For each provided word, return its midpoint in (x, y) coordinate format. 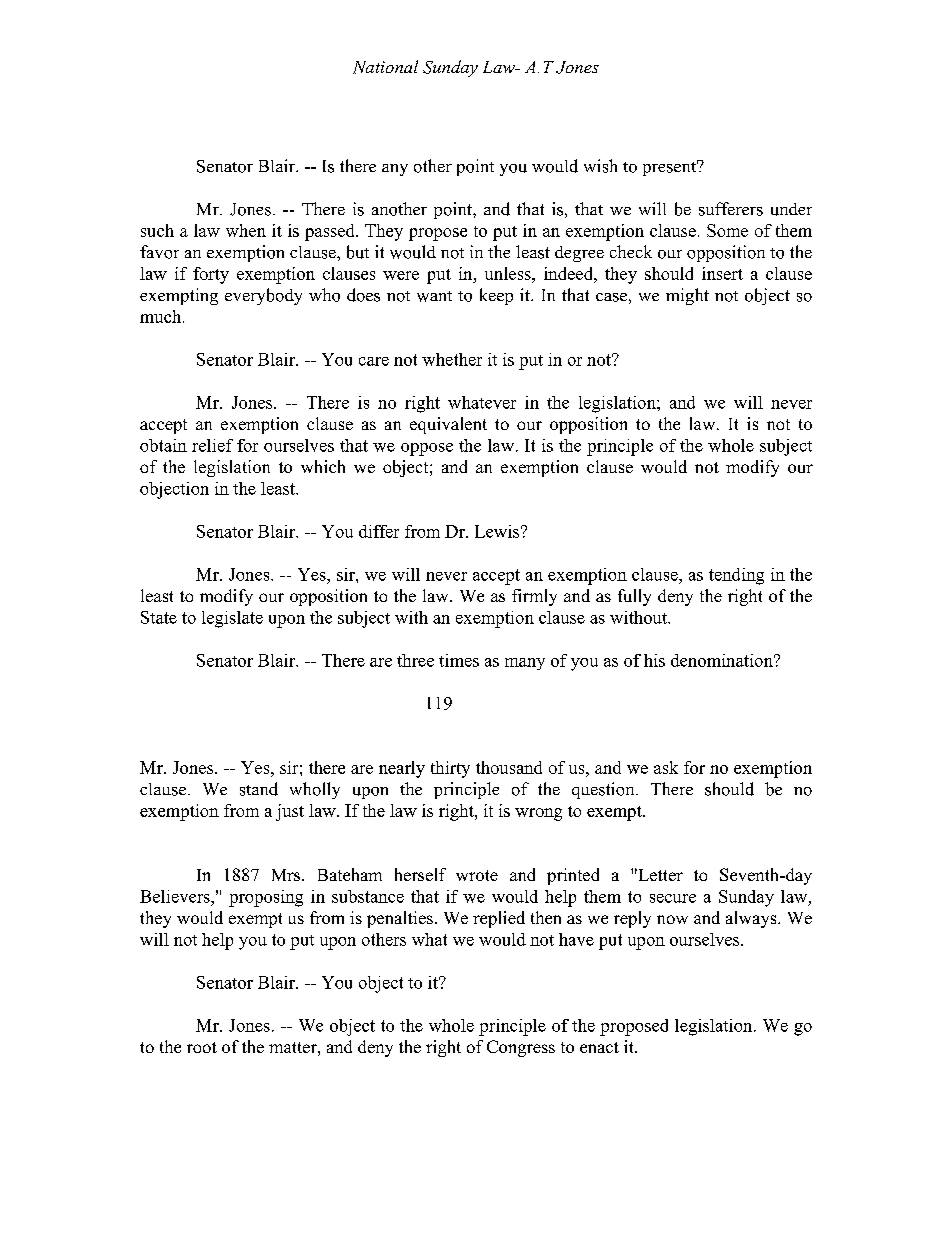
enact (599, 1047)
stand (259, 789)
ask (666, 767)
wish (600, 166)
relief (212, 445)
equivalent (448, 425)
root (202, 1047)
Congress (521, 1048)
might (687, 296)
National (385, 67)
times (459, 660)
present (671, 168)
